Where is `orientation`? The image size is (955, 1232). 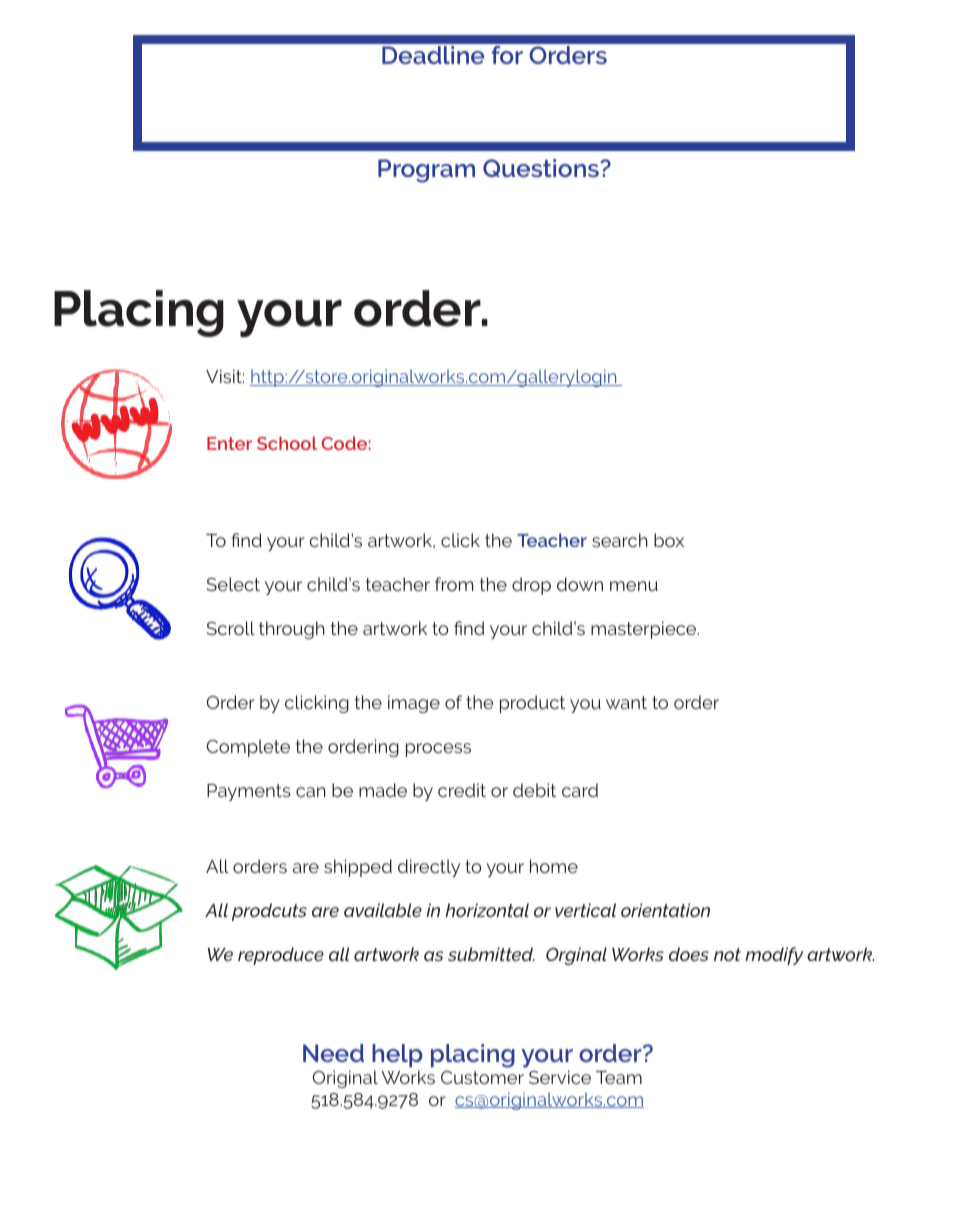 orientation is located at coordinates (665, 910).
